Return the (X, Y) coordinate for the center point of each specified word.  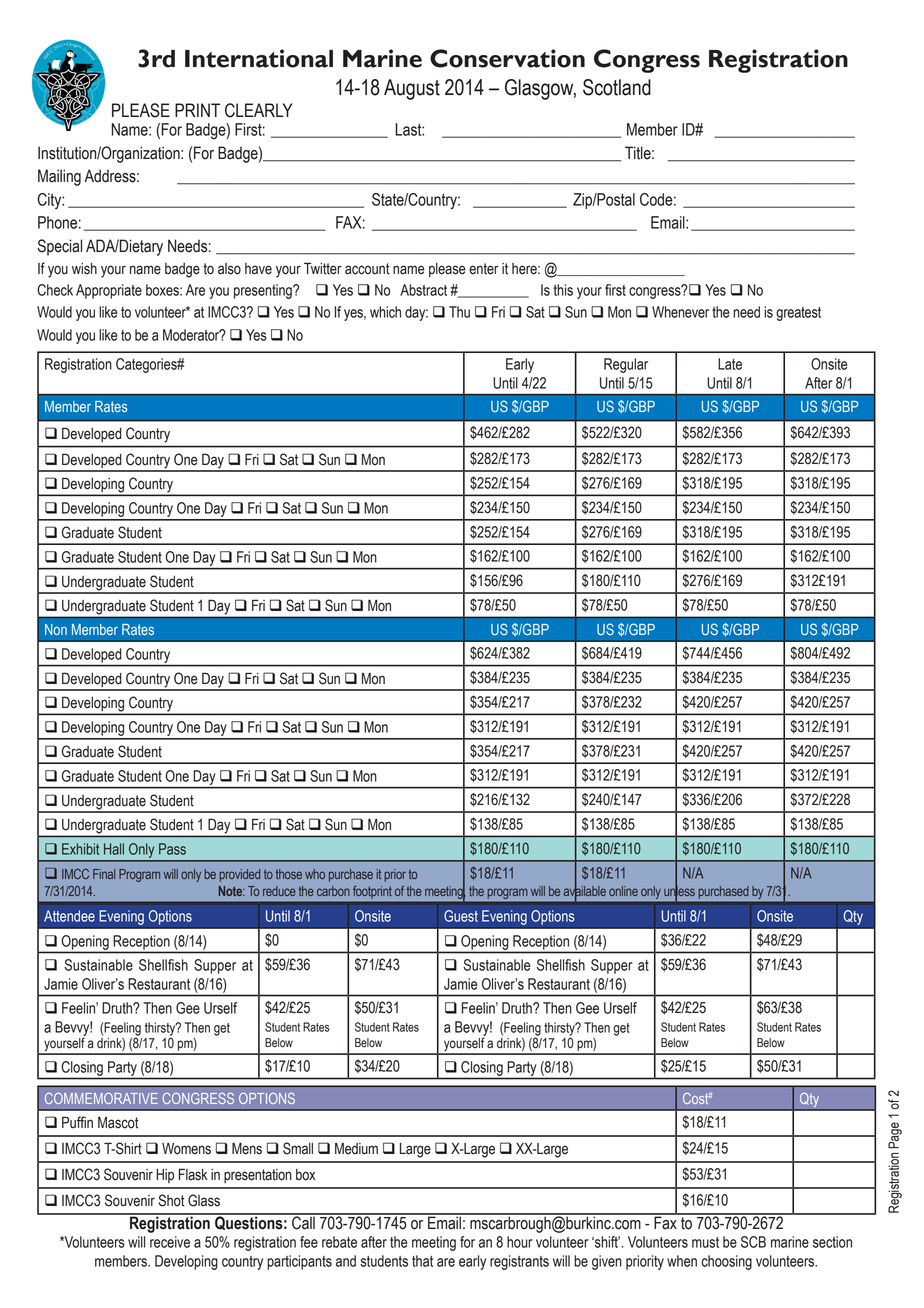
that (422, 1261)
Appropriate (109, 291)
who (315, 874)
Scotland (617, 87)
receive (170, 1242)
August (412, 89)
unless (679, 890)
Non (56, 629)
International (259, 58)
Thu (459, 312)
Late (730, 364)
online (623, 891)
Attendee (69, 916)
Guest (461, 916)
